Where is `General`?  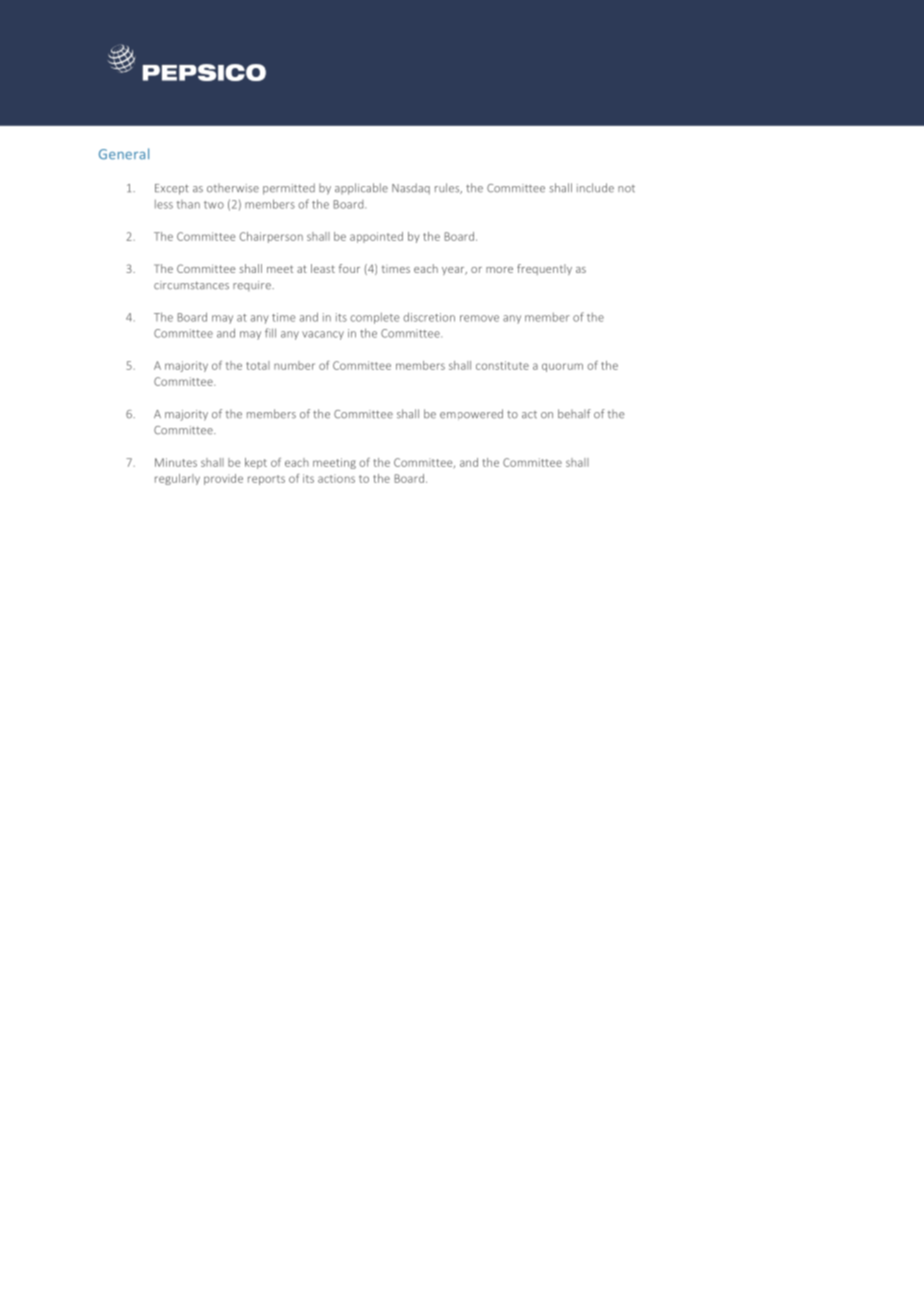
General is located at coordinates (124, 154).
